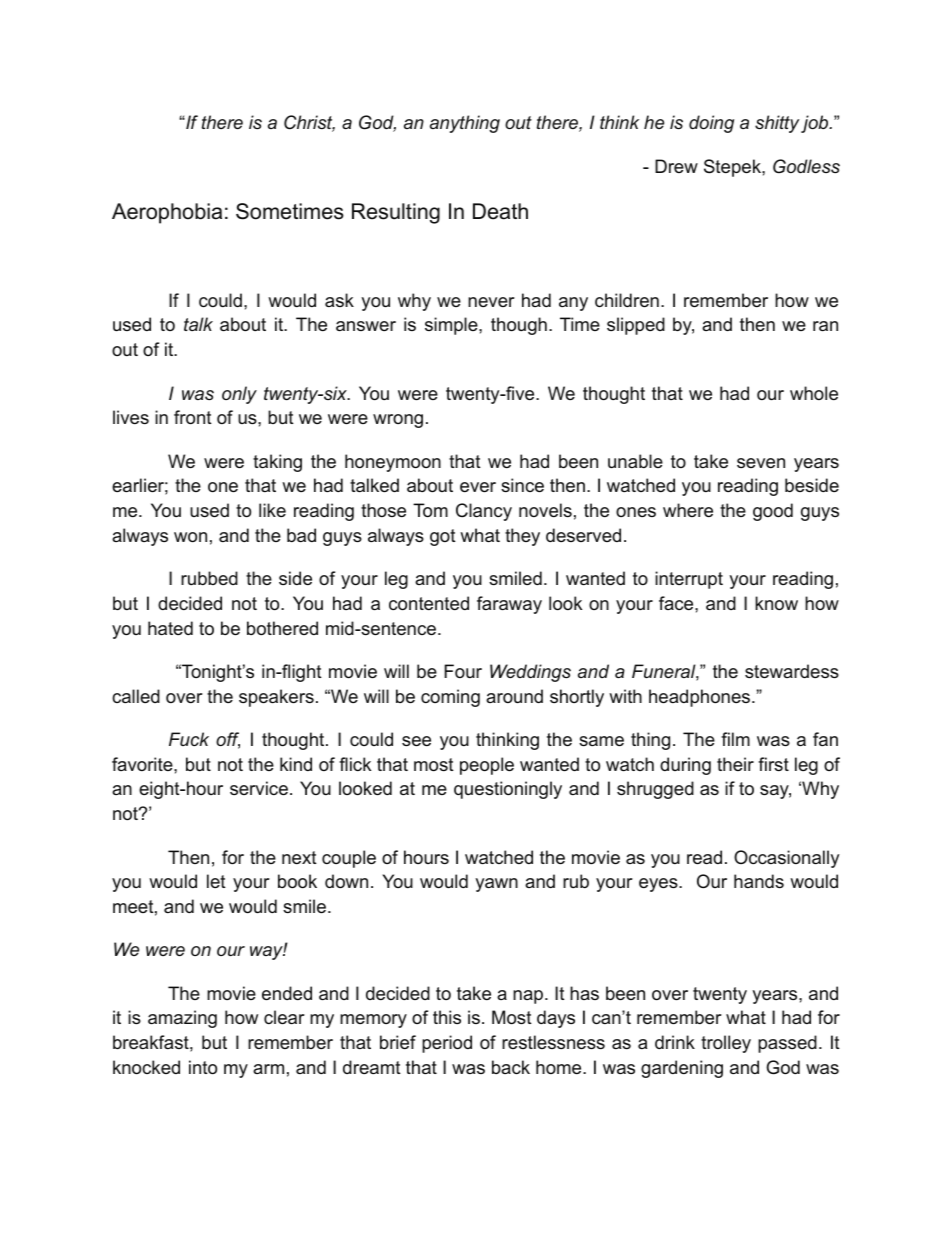 The image size is (952, 1233). Describe the element at coordinates (209, 578) in the document. I see `rubbed` at that location.
